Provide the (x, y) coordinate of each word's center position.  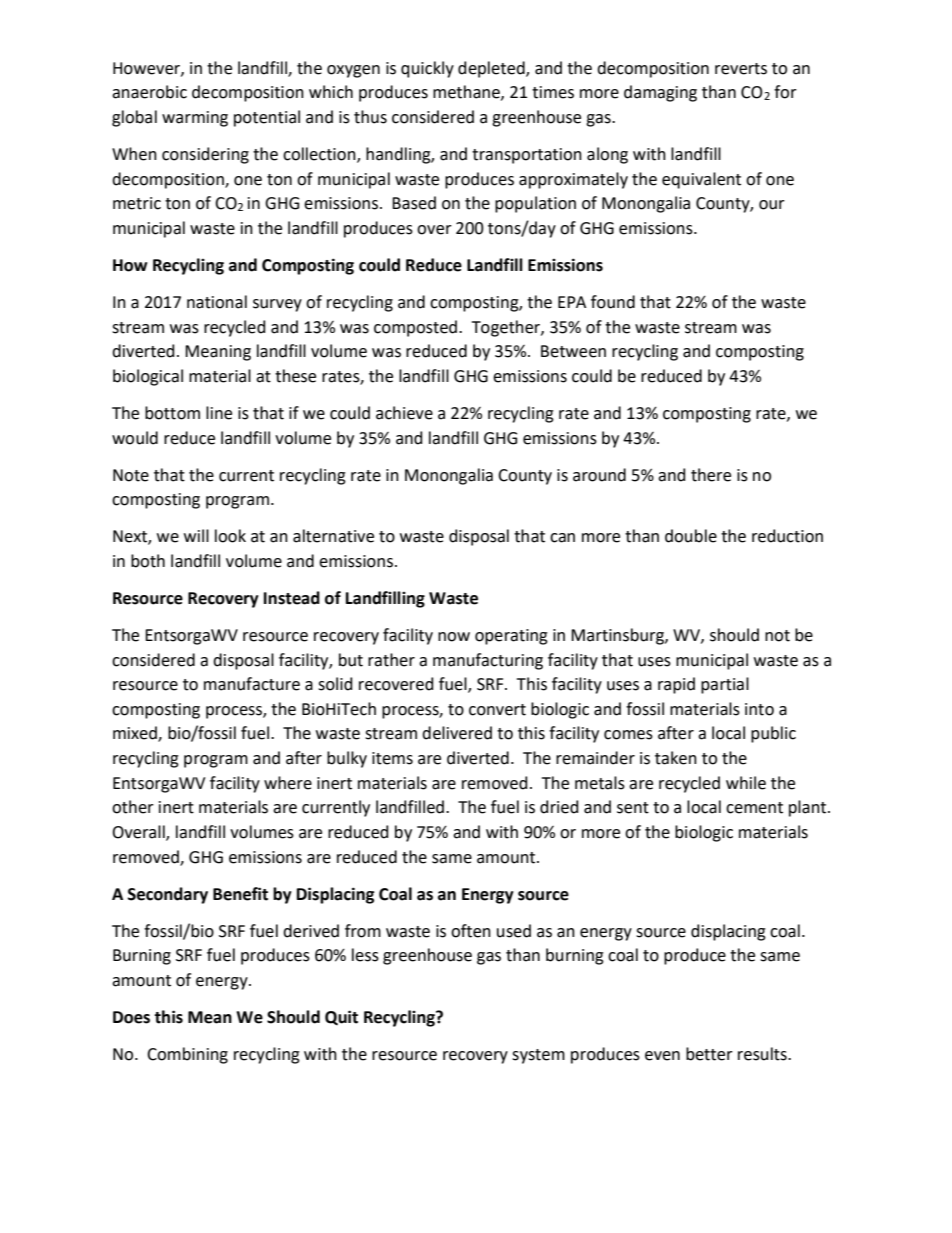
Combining (187, 1055)
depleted (492, 69)
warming (195, 119)
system (538, 1056)
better (709, 1054)
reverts (741, 69)
